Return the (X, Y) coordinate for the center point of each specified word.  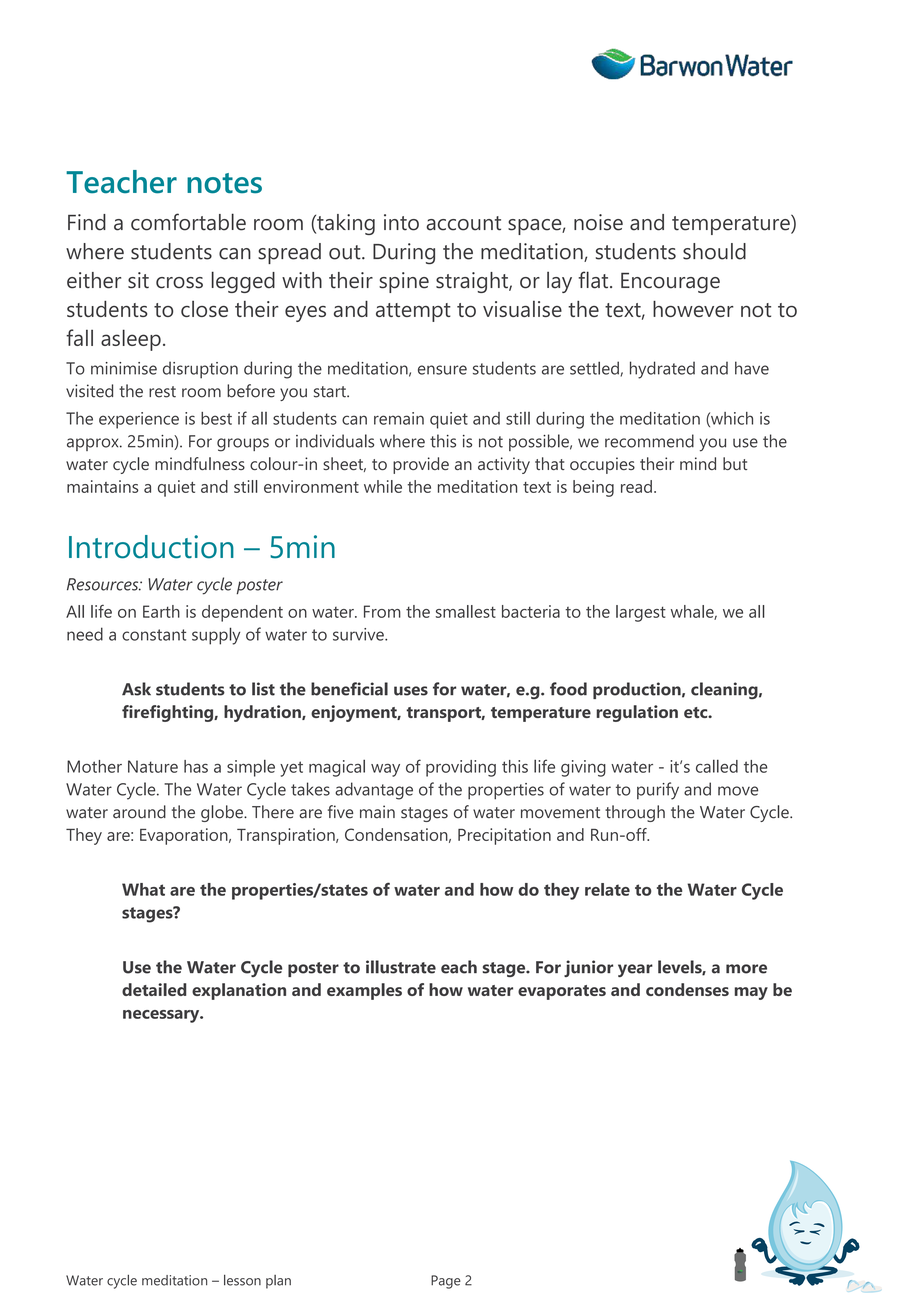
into (401, 222)
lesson (242, 1280)
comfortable (188, 222)
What (143, 889)
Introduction (151, 547)
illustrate (401, 967)
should (714, 251)
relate (607, 889)
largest (641, 613)
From (382, 611)
